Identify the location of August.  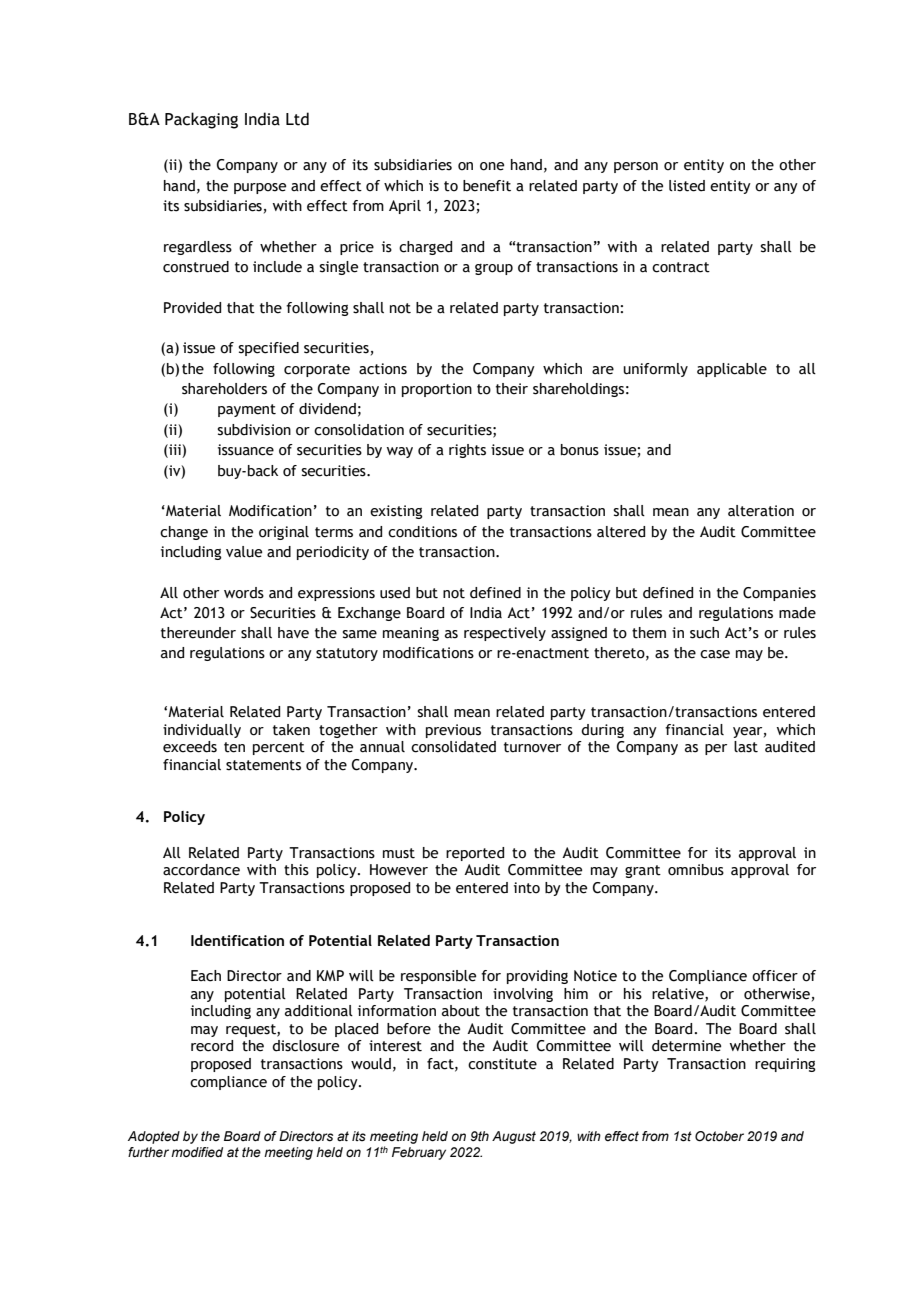
(514, 1137).
